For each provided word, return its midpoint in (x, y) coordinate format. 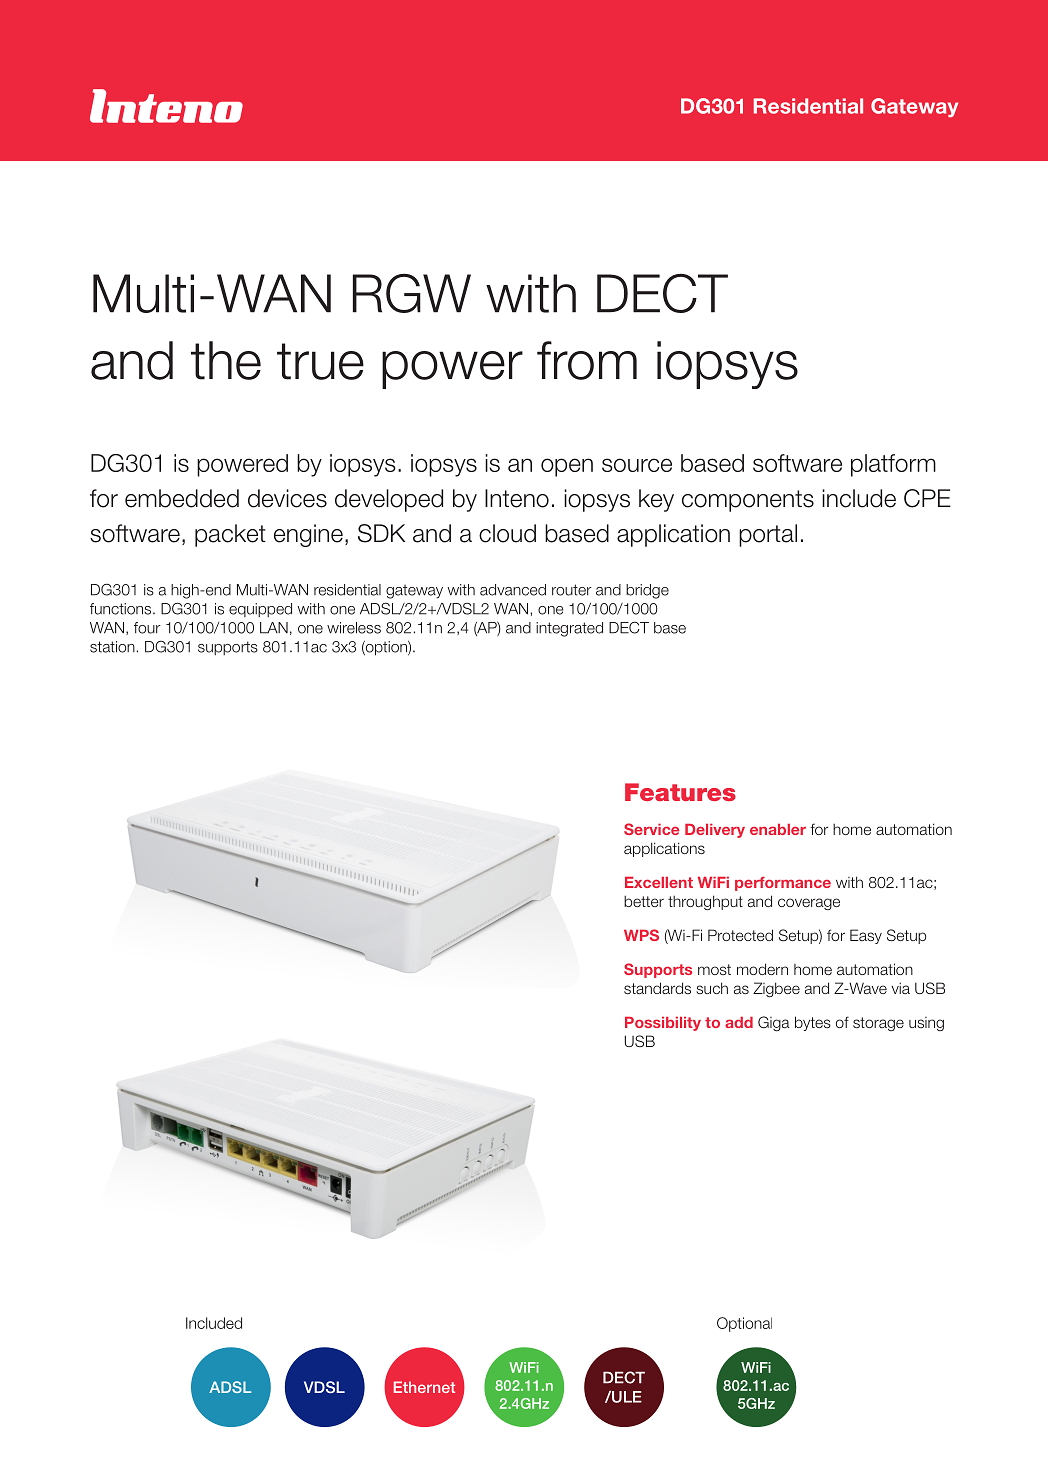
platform (893, 465)
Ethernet (424, 1387)
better (644, 901)
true (320, 361)
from (587, 360)
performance (783, 884)
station (112, 647)
